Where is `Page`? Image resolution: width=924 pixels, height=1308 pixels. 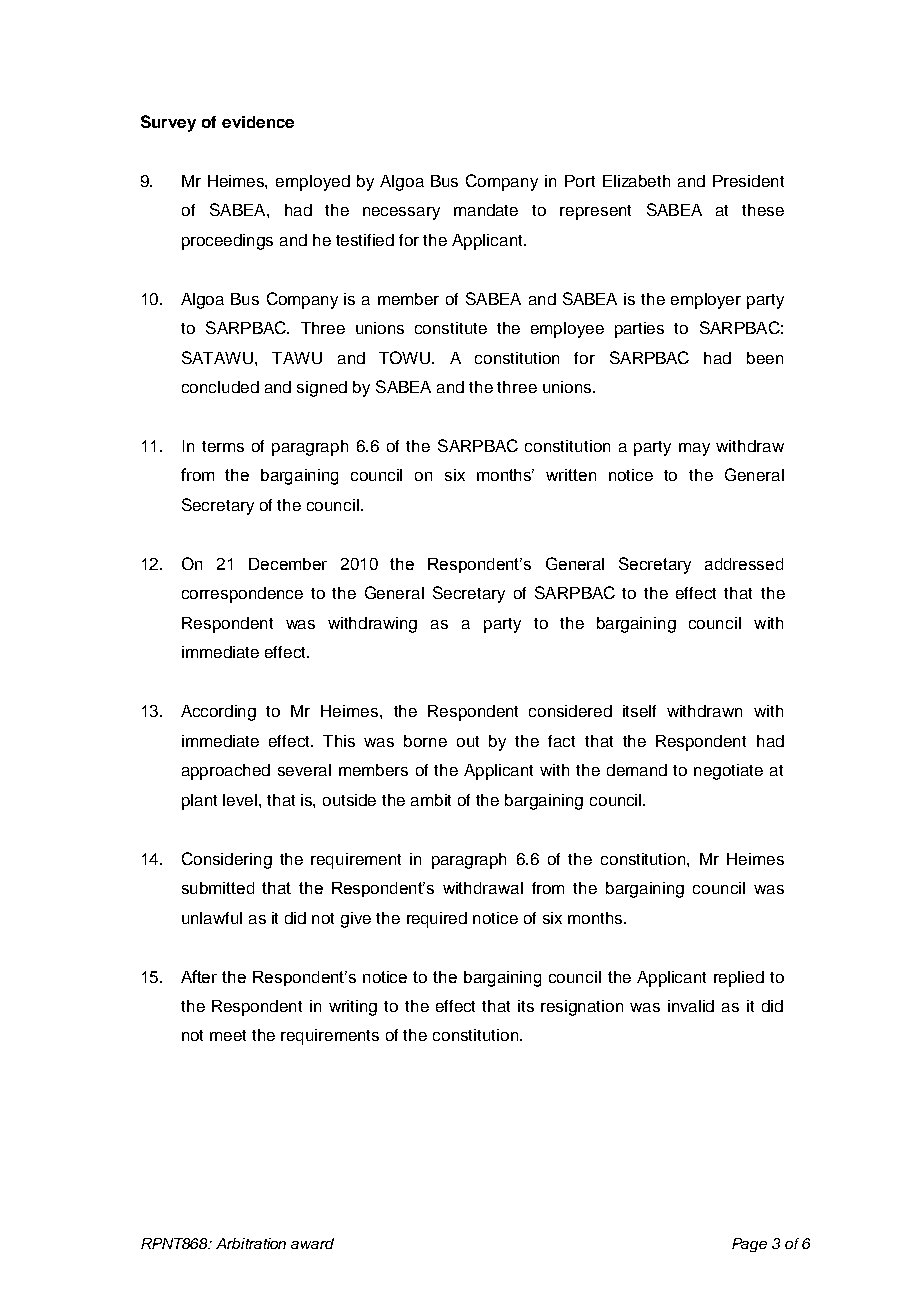
Page is located at coordinates (749, 1245).
